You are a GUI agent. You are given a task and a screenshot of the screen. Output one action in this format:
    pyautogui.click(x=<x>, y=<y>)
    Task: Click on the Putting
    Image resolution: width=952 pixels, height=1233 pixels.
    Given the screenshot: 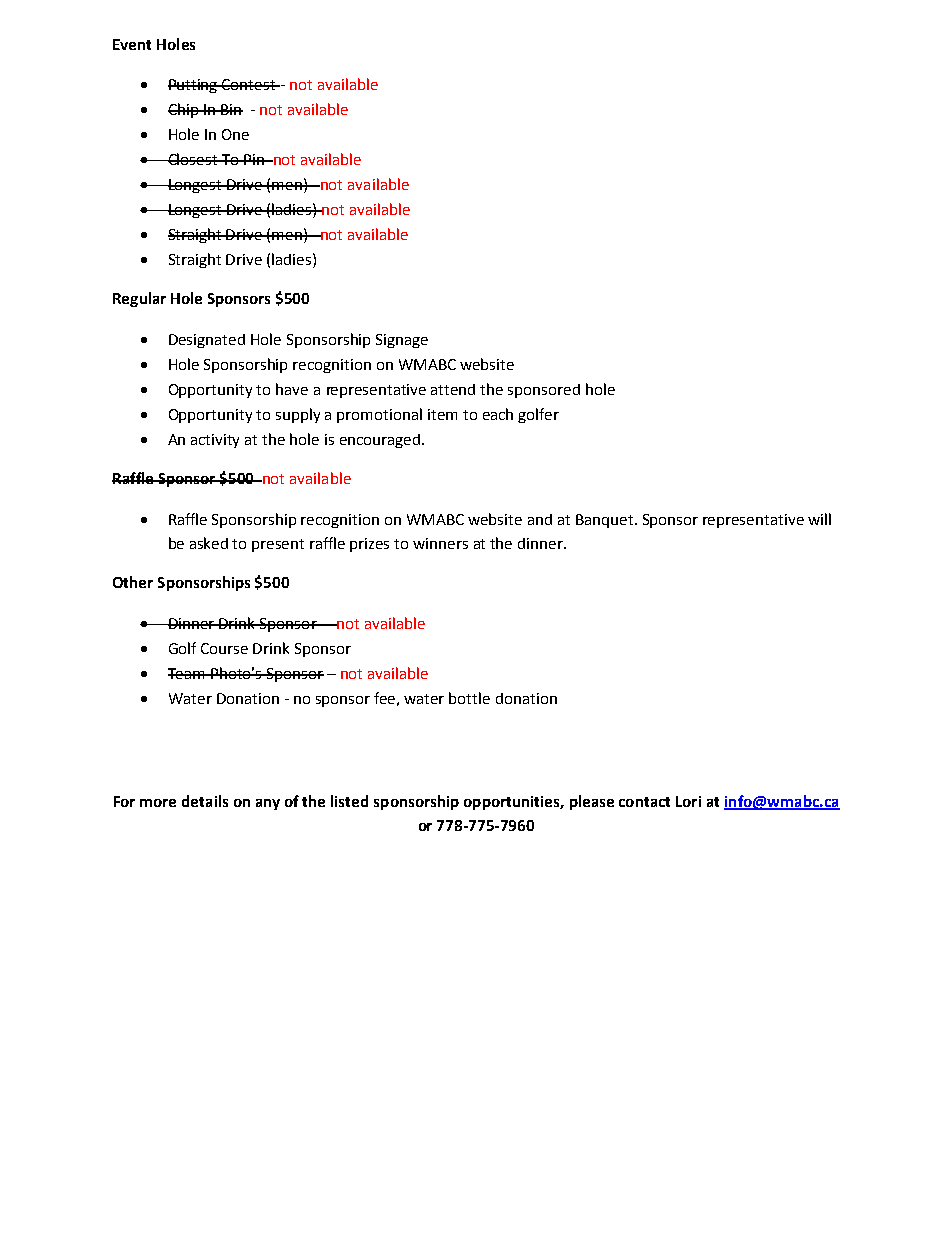 What is the action you would take?
    pyautogui.click(x=194, y=86)
